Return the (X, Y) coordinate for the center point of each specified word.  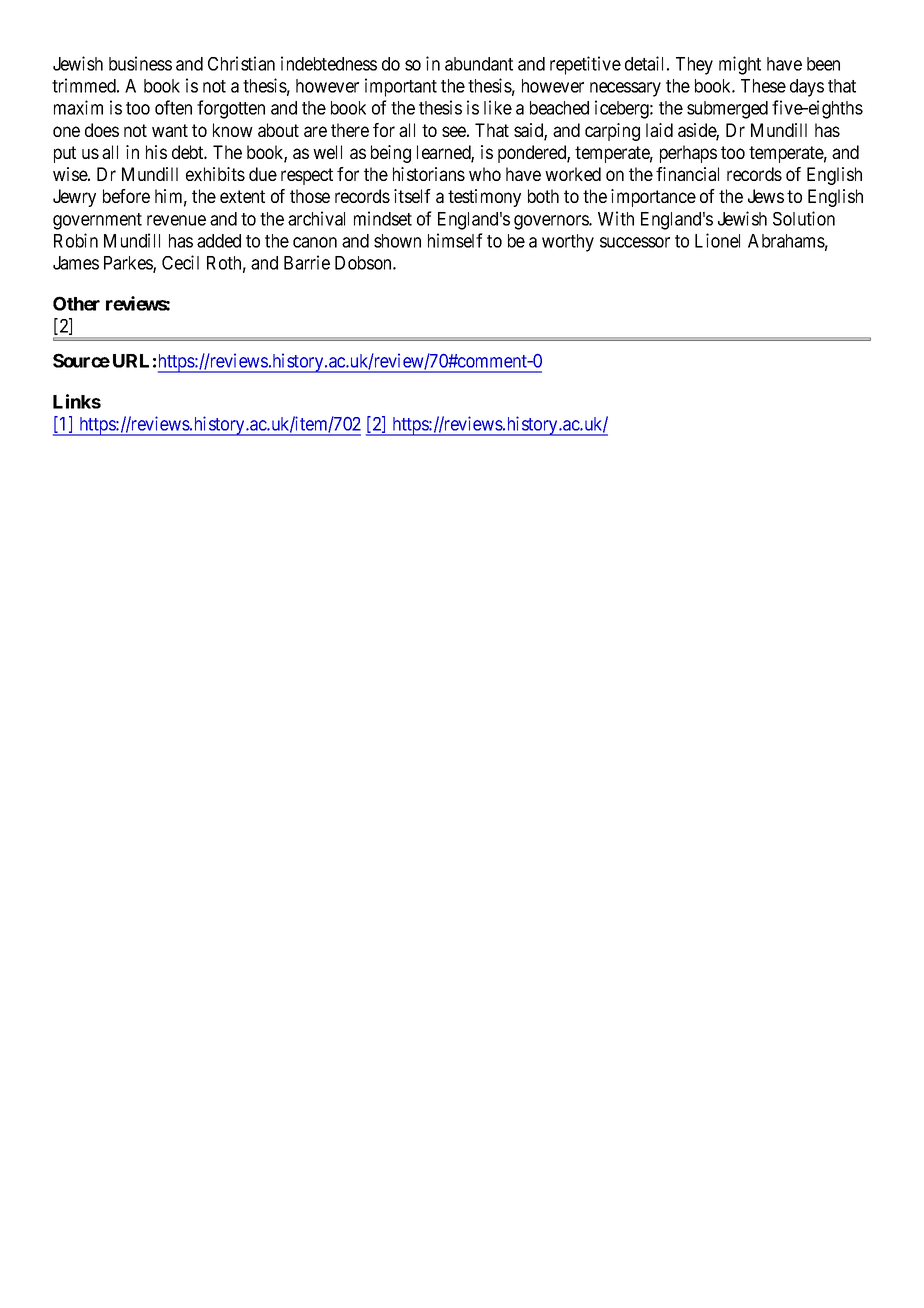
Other (76, 303)
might (740, 65)
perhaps (688, 154)
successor (635, 242)
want (170, 130)
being (391, 154)
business (140, 63)
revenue (176, 220)
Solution (804, 218)
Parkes (129, 264)
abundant (479, 64)
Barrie (307, 262)
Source (81, 360)
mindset (383, 218)
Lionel (717, 240)
